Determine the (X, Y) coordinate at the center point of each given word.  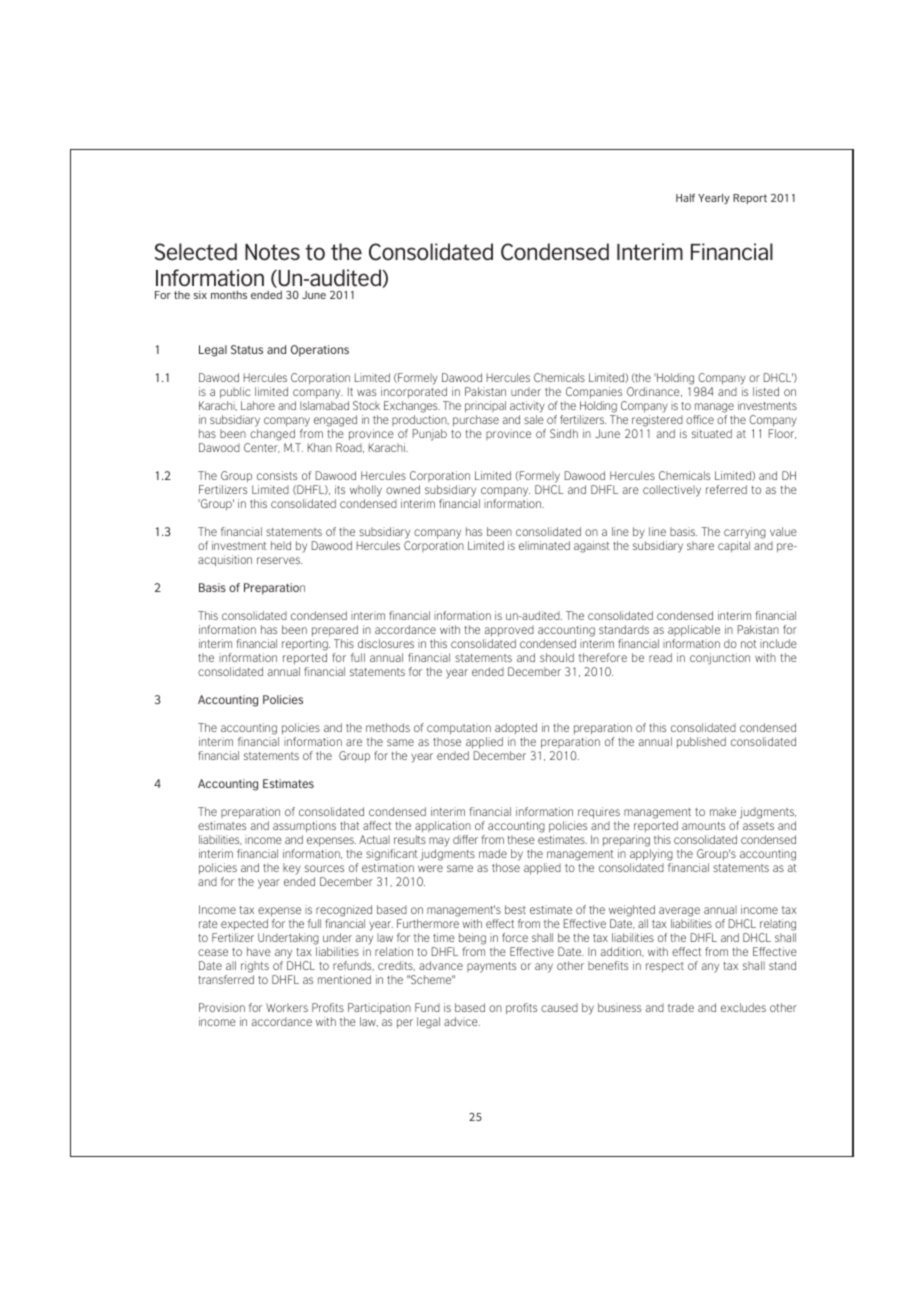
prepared (335, 630)
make (723, 811)
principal (485, 406)
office (700, 419)
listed (766, 391)
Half (685, 198)
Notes (272, 252)
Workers (287, 1007)
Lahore (258, 405)
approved (509, 630)
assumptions (304, 826)
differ (465, 839)
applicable (694, 630)
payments (491, 967)
